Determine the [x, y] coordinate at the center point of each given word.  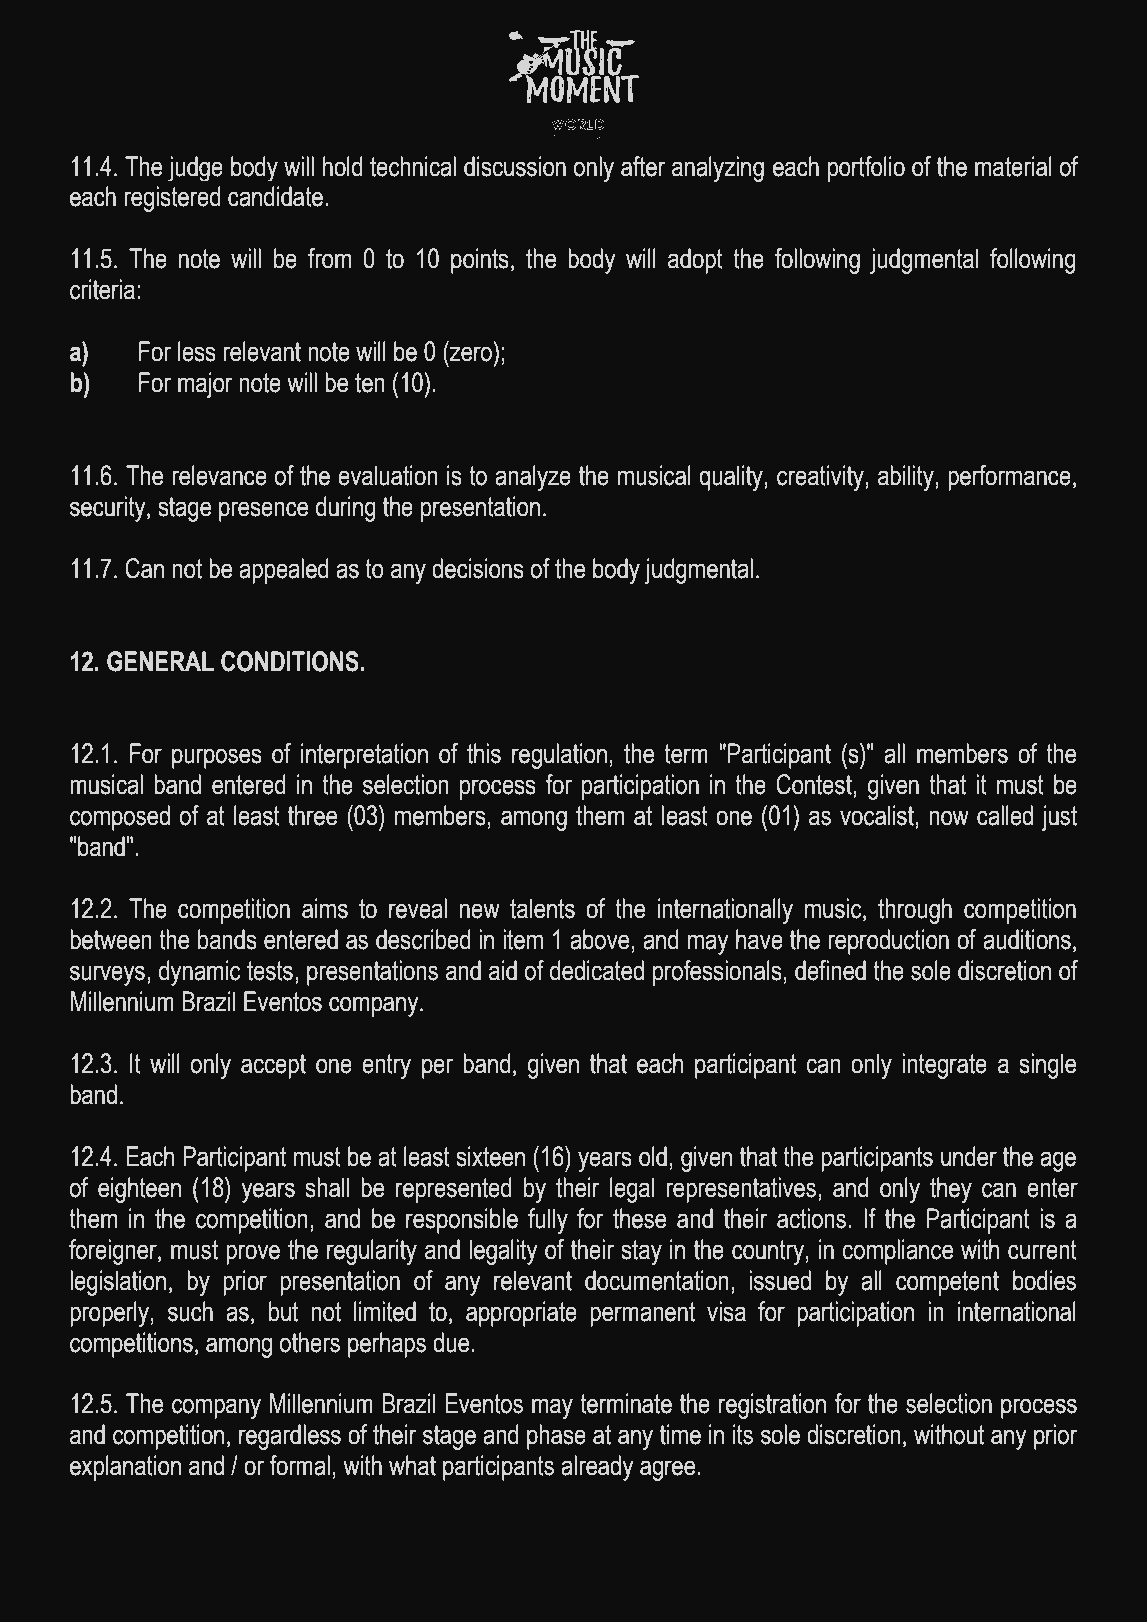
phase [556, 1437]
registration [772, 1406]
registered [172, 199]
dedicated [597, 970]
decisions [478, 568]
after [643, 166]
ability [907, 478]
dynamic [199, 973]
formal [299, 1465]
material [1013, 166]
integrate [944, 1066]
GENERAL [160, 661]
